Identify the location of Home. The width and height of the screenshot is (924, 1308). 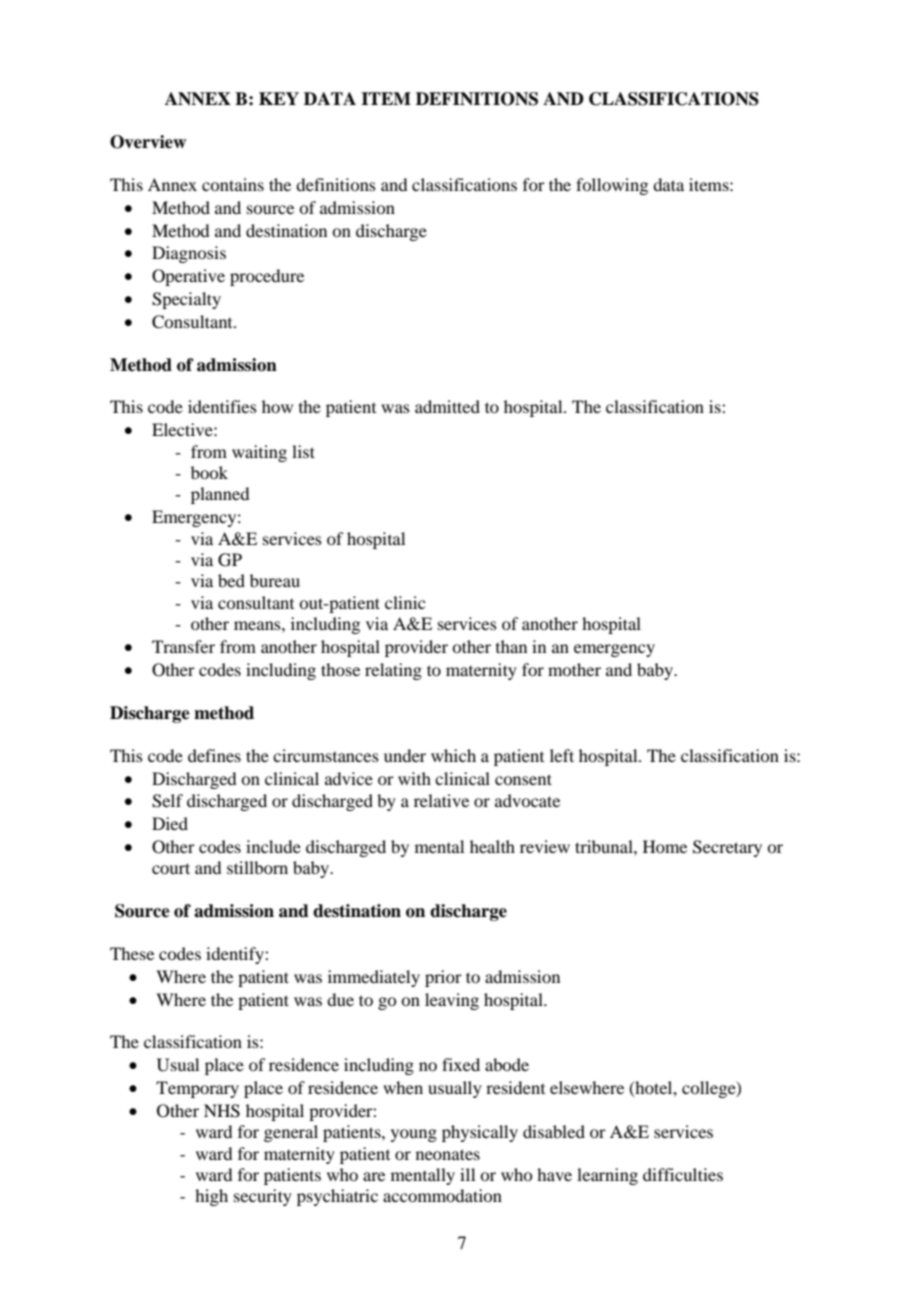
(665, 846).
